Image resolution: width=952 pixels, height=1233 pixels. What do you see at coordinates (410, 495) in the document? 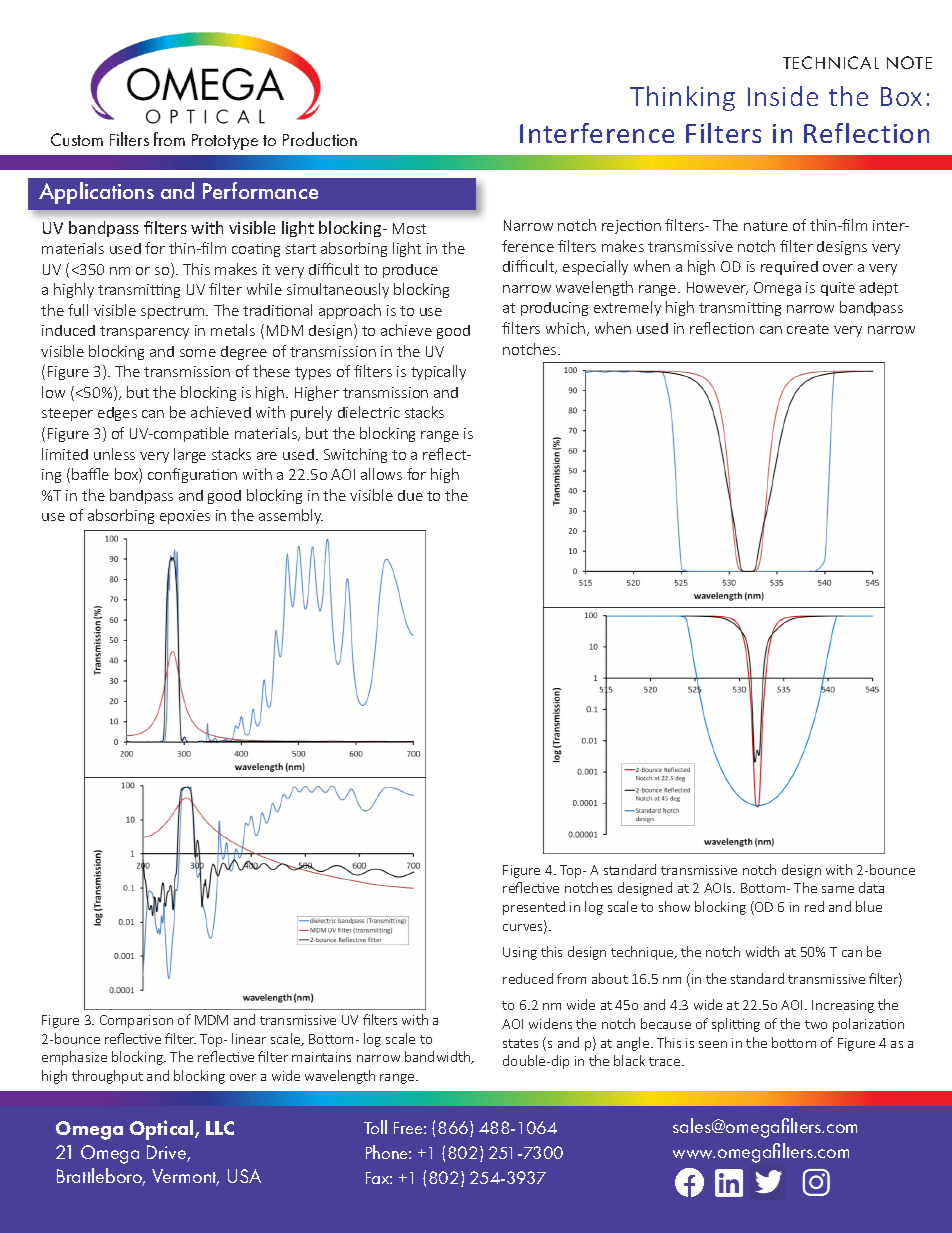
I see `due` at bounding box center [410, 495].
